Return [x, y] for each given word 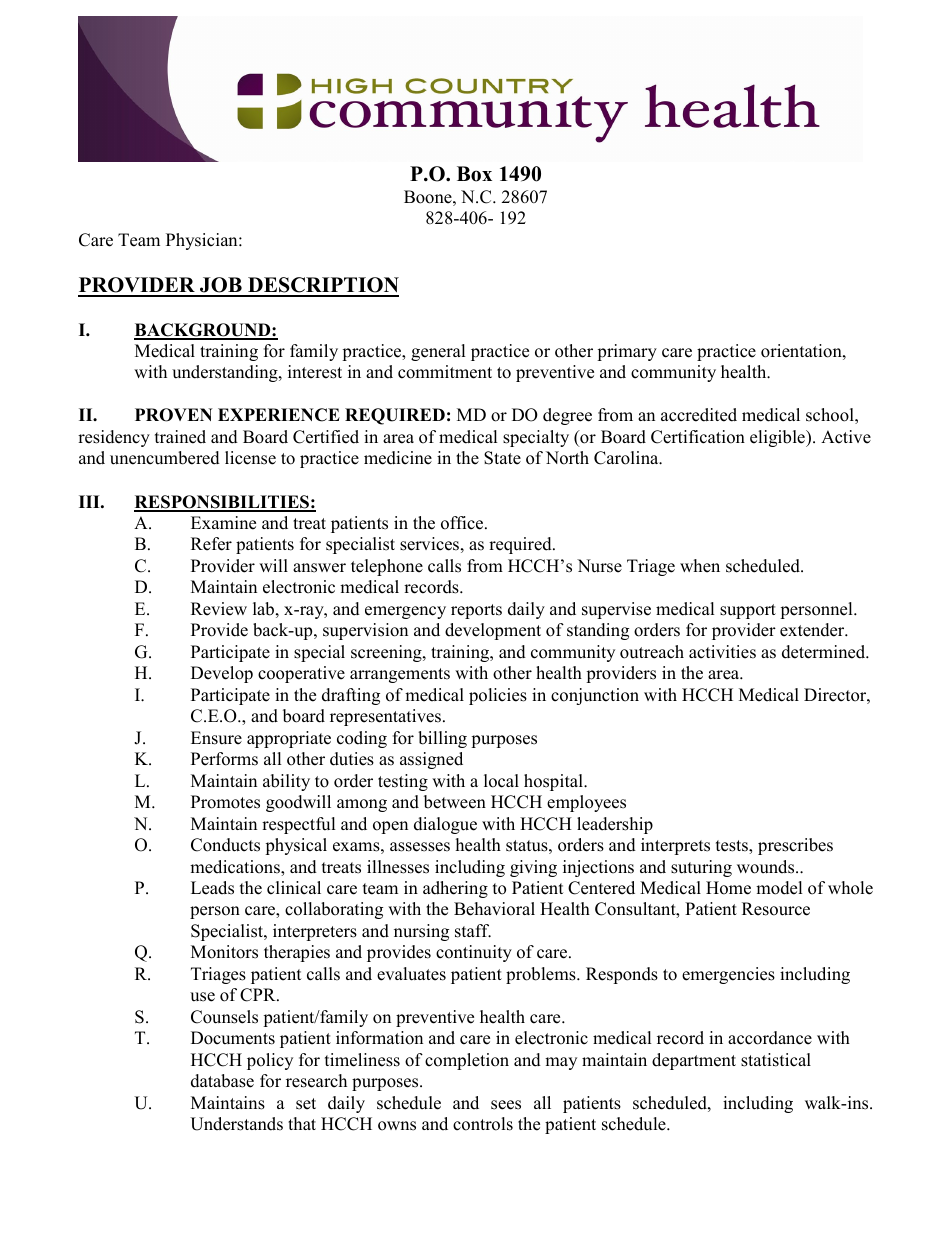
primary [627, 352]
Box [474, 174]
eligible [778, 438]
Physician [203, 241]
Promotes [225, 802]
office [463, 523]
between [455, 802]
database [222, 1081]
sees [506, 1105]
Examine [223, 523]
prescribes [795, 846]
